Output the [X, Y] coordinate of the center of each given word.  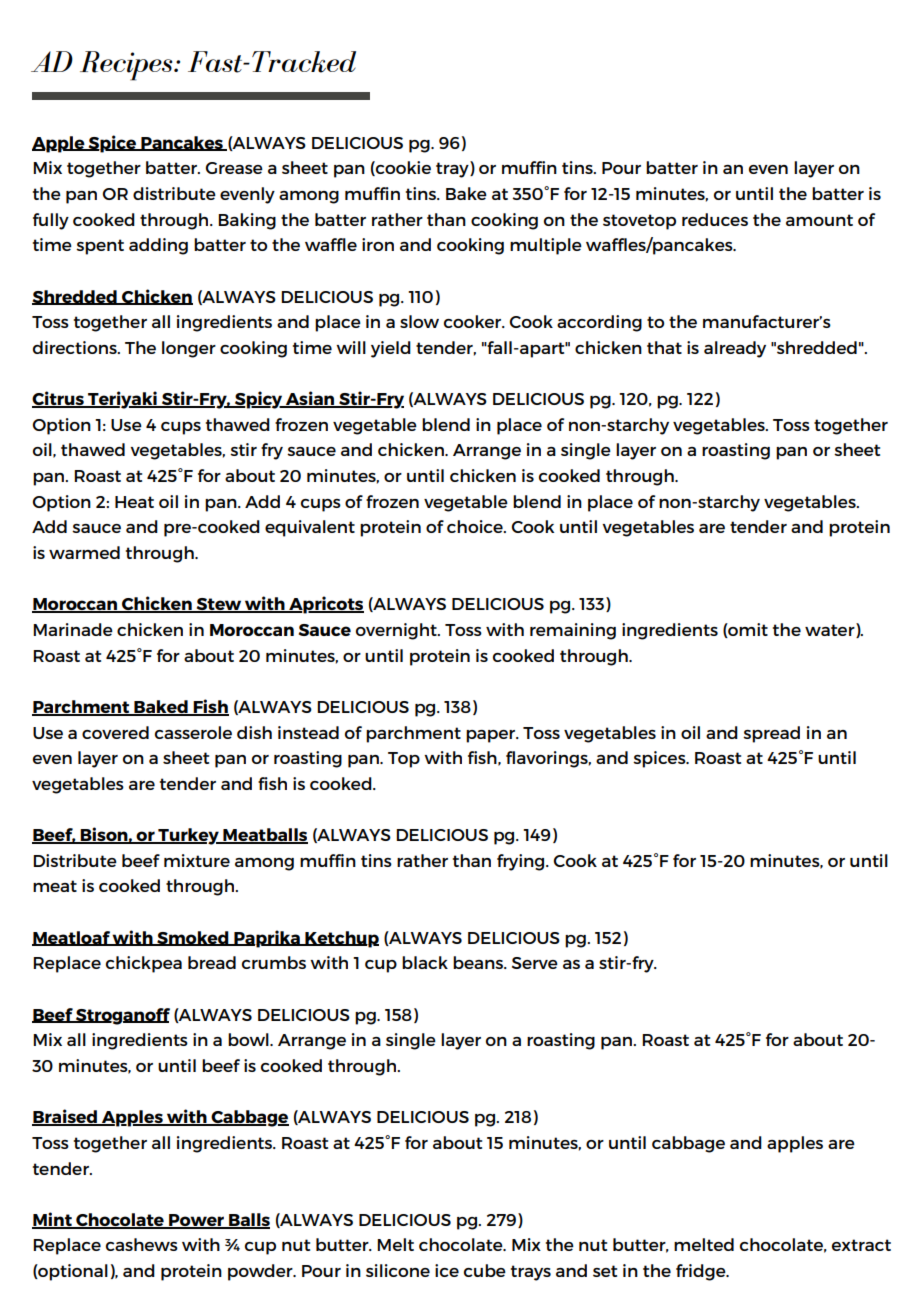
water [831, 630]
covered [115, 732]
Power [197, 1221]
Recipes [127, 66]
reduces [715, 219]
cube [485, 1270]
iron [378, 244]
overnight [397, 631]
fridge [702, 1272]
